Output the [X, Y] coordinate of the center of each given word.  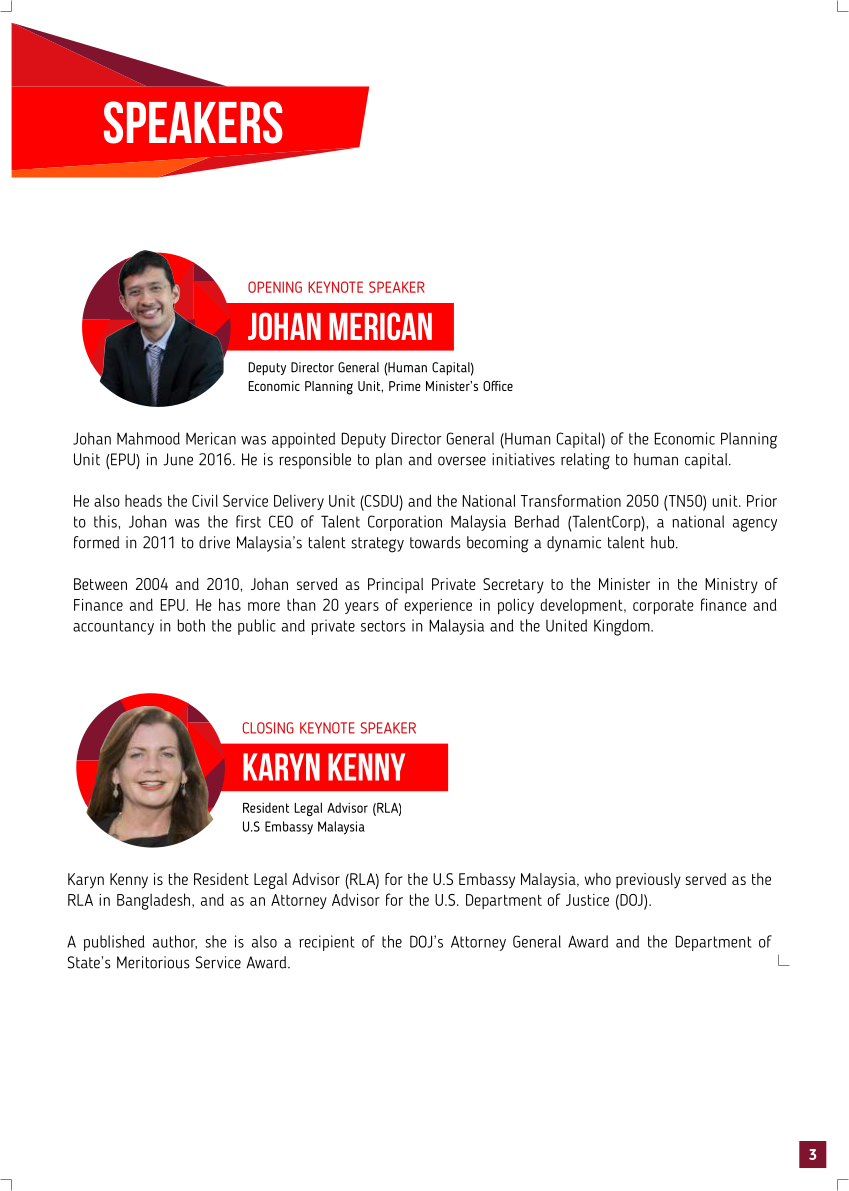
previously [648, 881]
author [175, 942]
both [191, 625]
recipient [327, 943]
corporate [663, 607]
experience [438, 607]
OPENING [275, 287]
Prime [405, 386]
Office [498, 386]
